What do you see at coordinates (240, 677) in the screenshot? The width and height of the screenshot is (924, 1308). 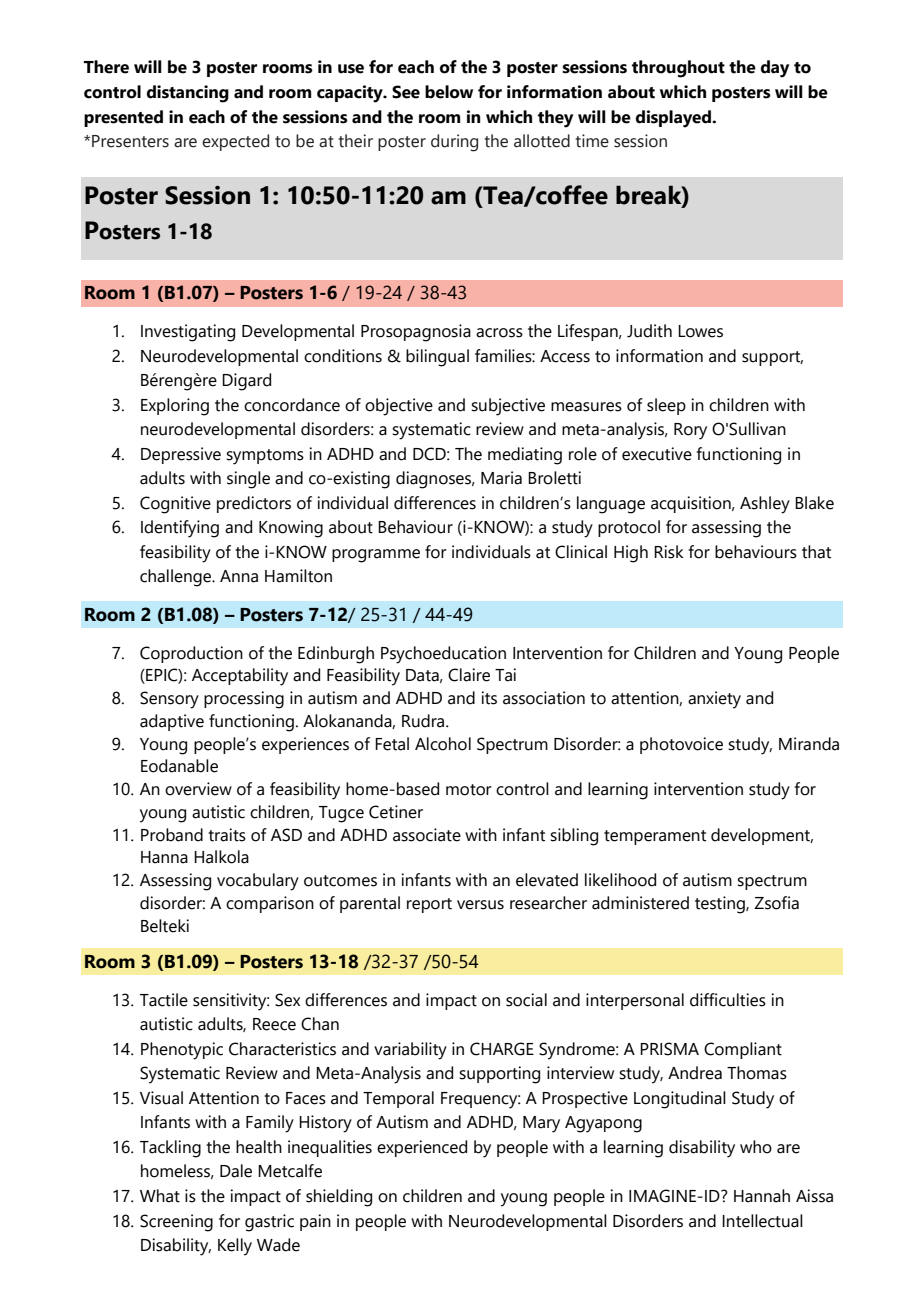 I see `Acceptability` at bounding box center [240, 677].
